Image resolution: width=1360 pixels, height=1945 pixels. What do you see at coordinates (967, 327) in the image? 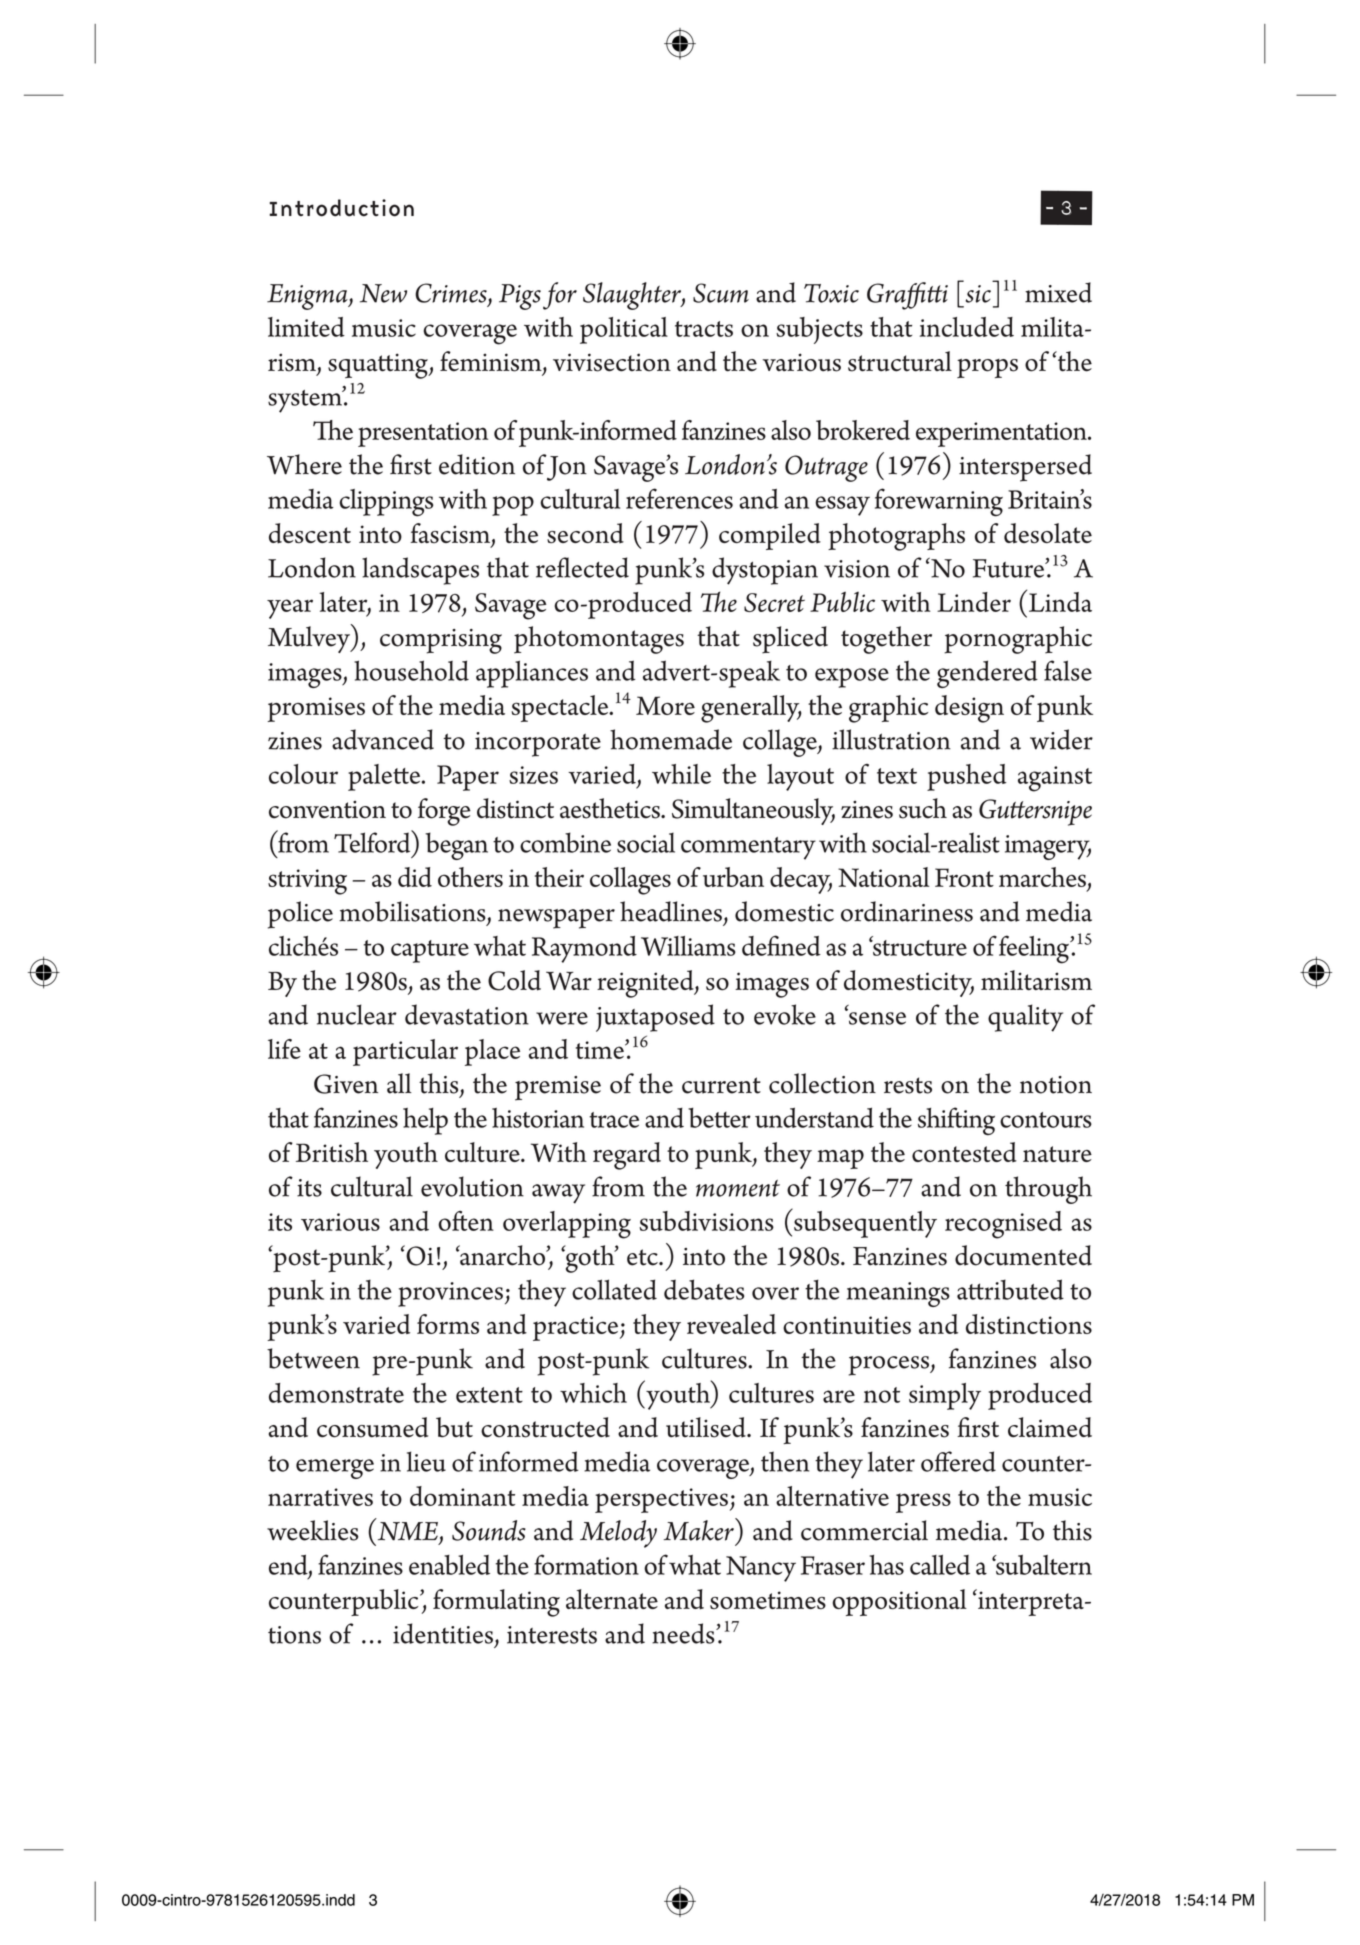
I see `included` at bounding box center [967, 327].
